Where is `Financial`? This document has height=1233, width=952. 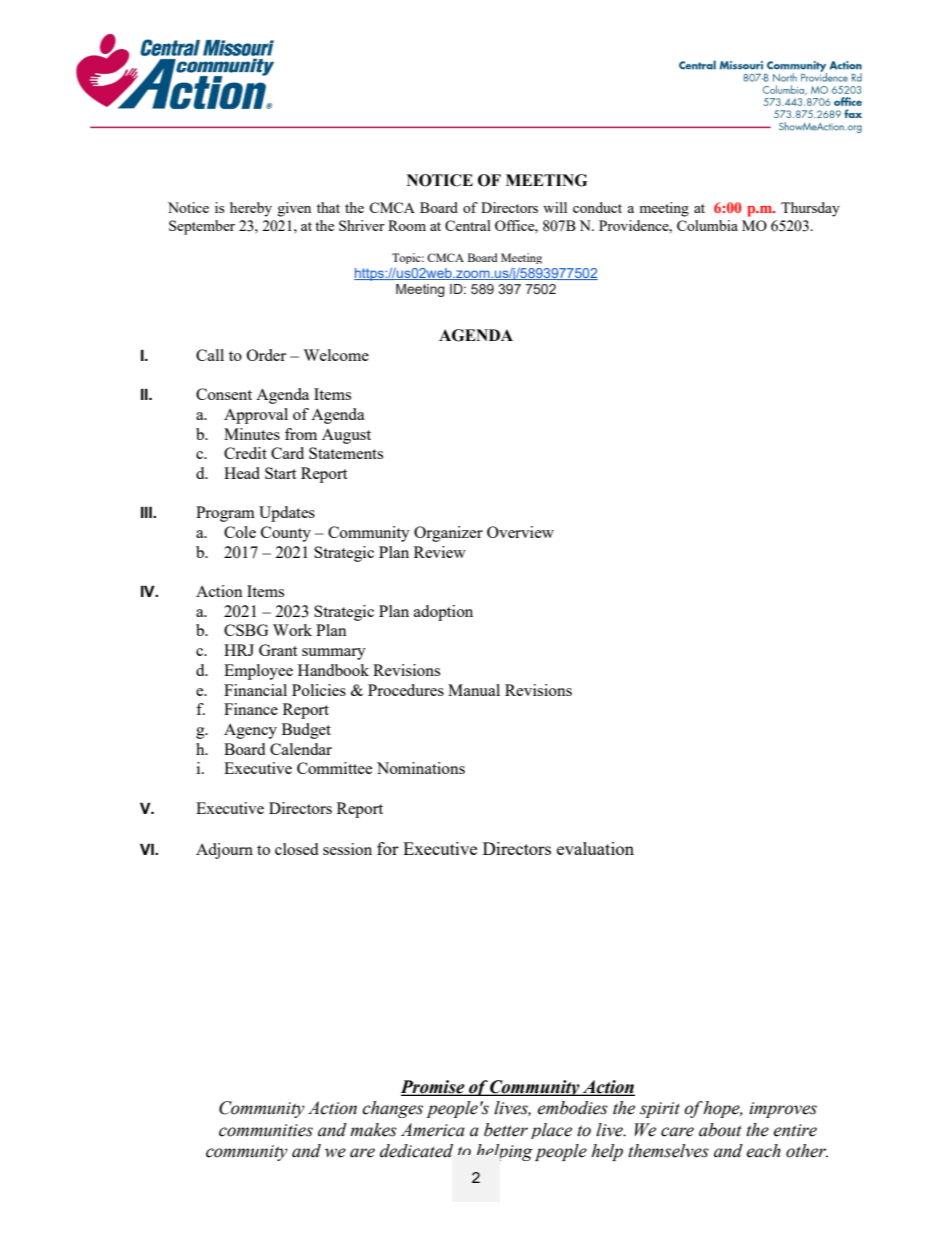
Financial is located at coordinates (255, 690).
